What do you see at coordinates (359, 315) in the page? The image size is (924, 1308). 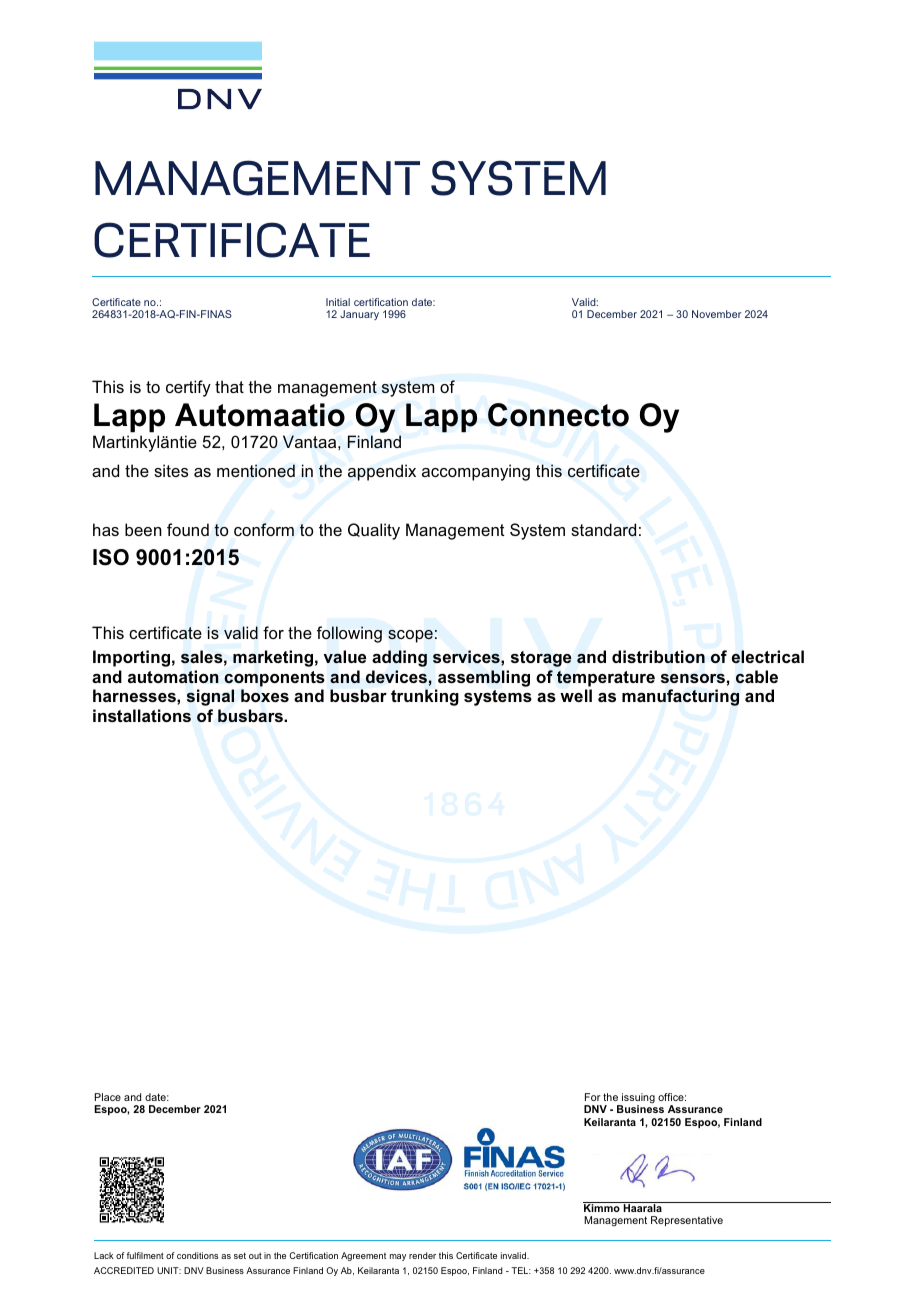 I see `January` at bounding box center [359, 315].
